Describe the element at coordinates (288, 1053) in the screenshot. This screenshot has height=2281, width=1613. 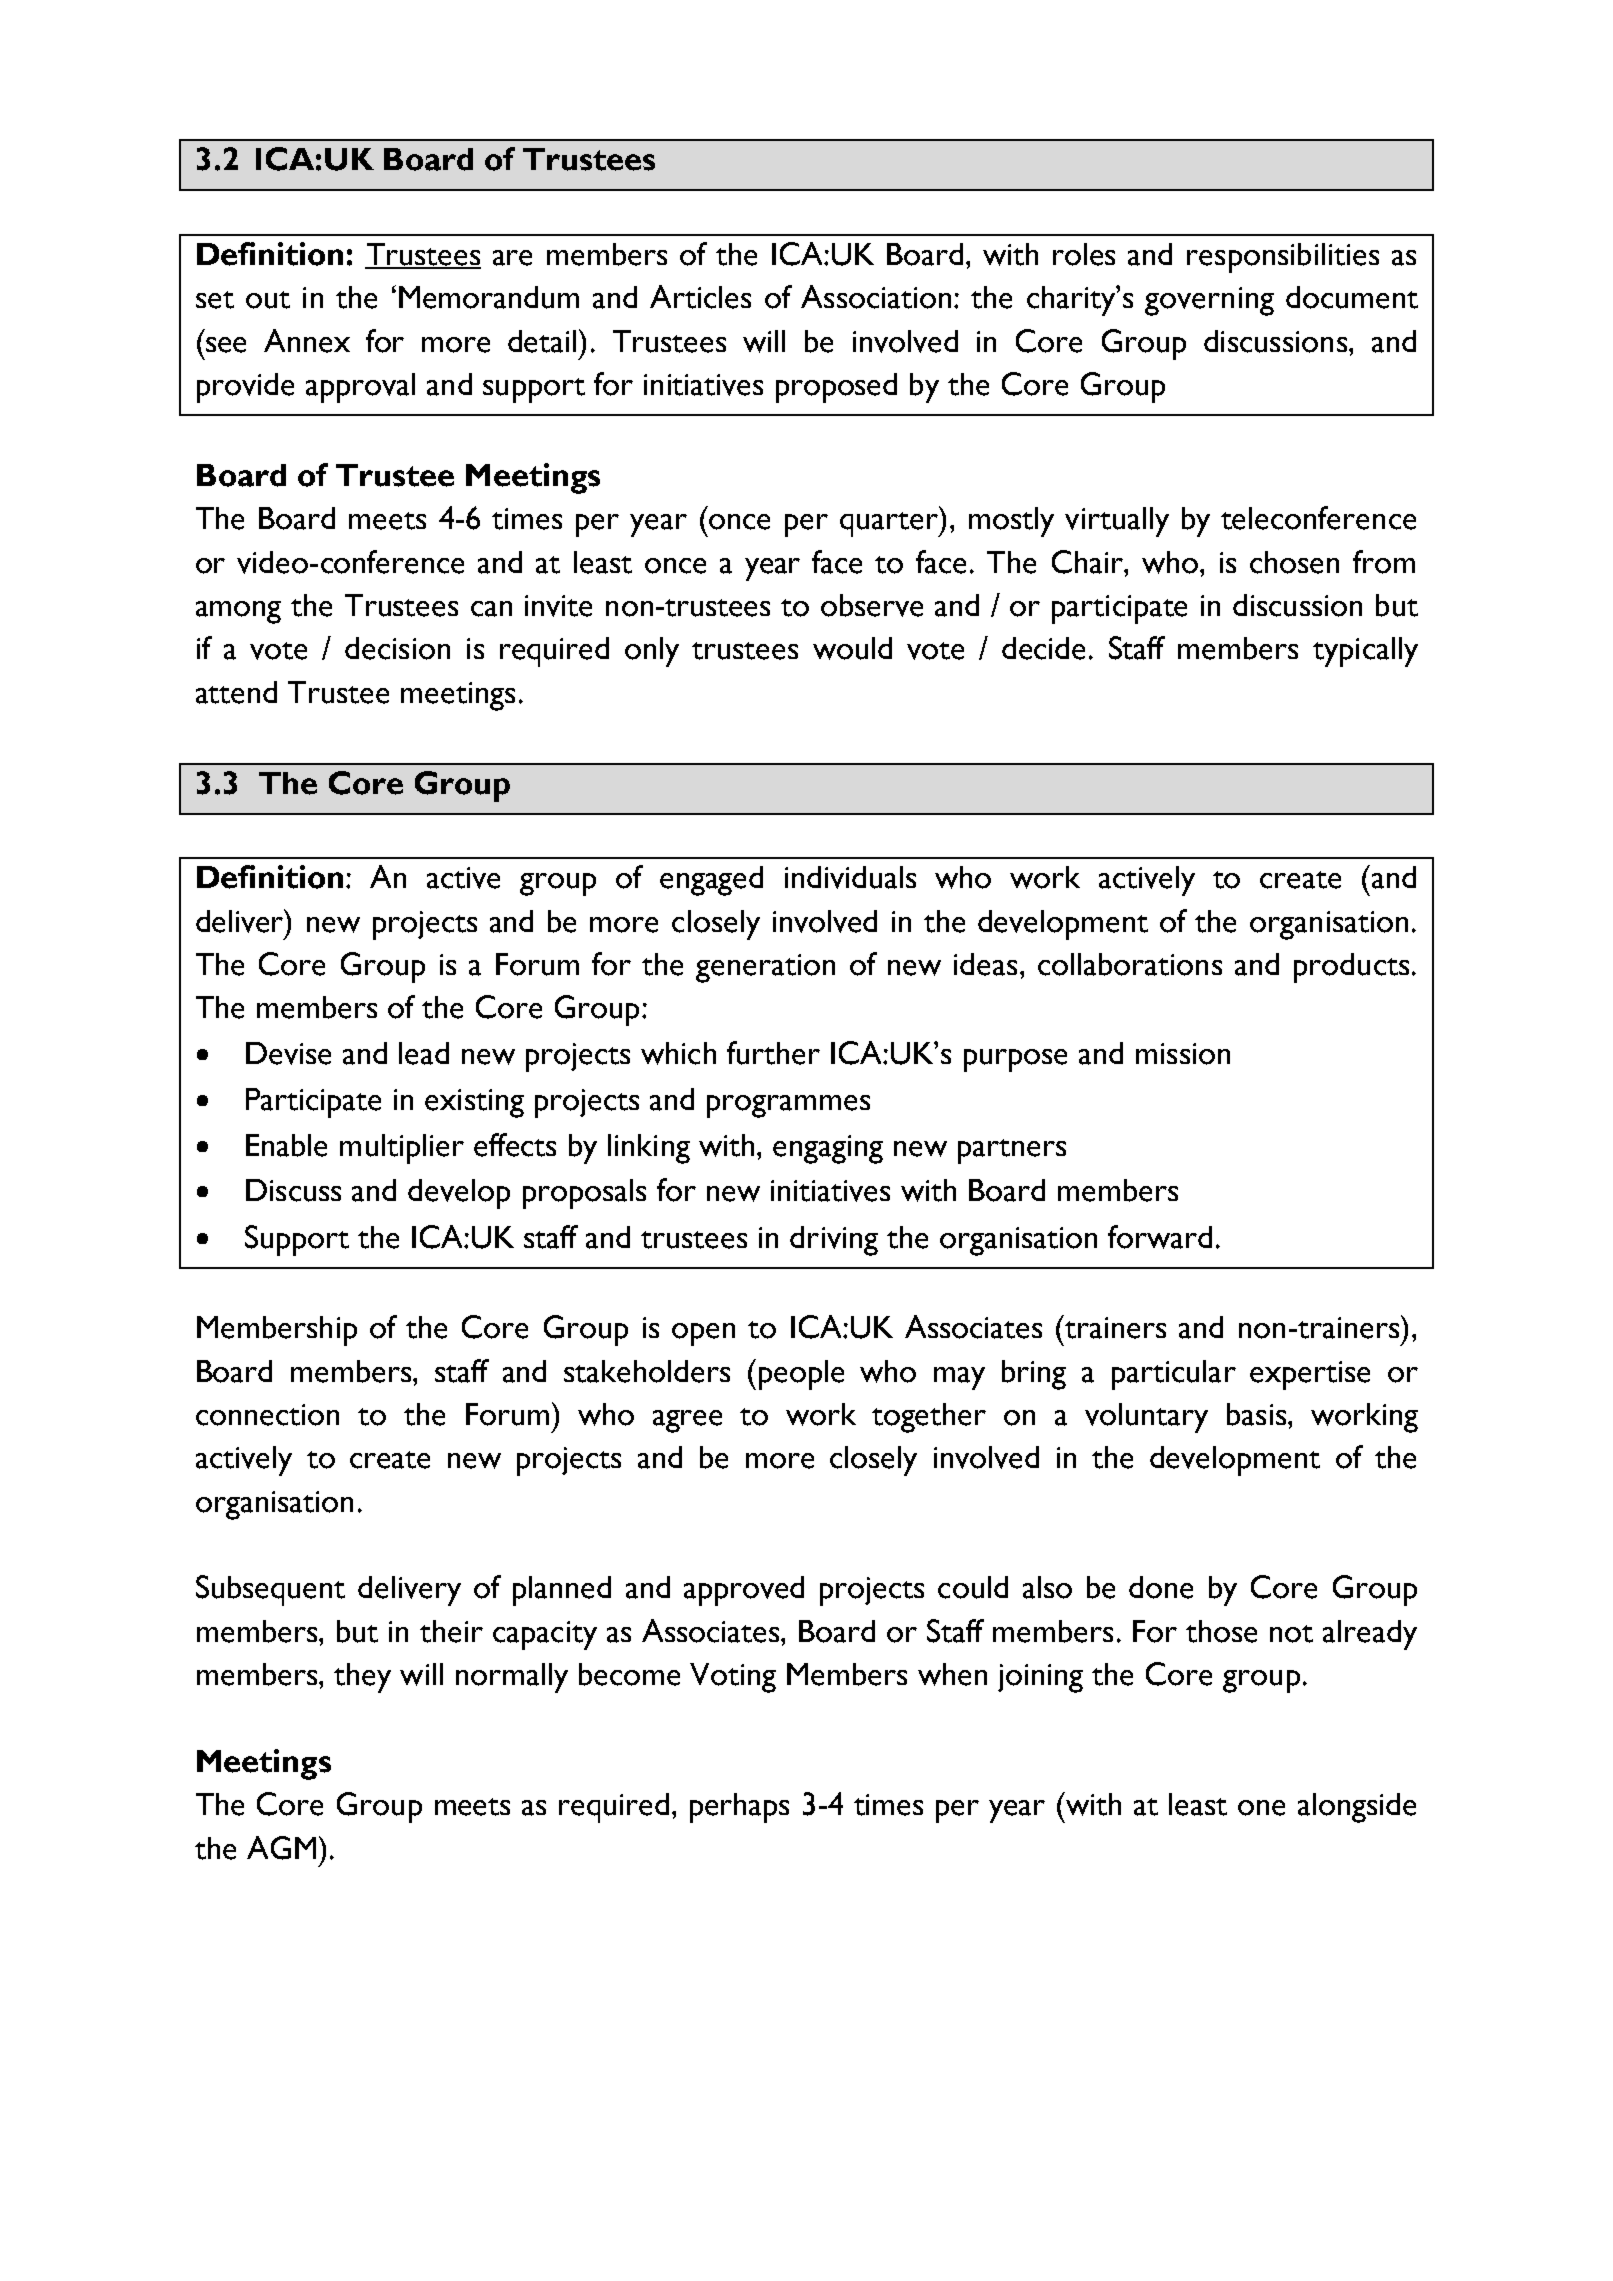
I see `Devise` at that location.
